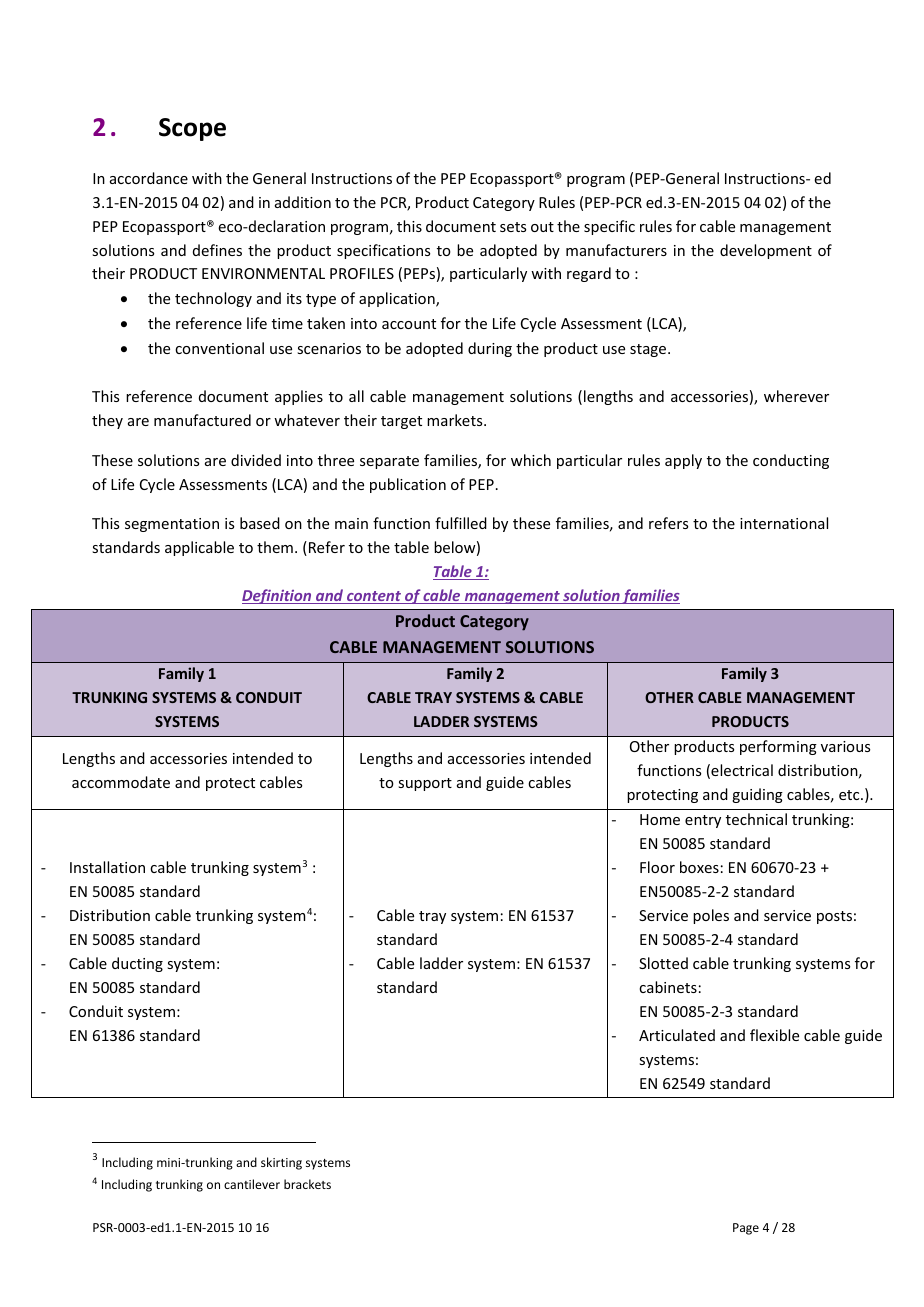  What do you see at coordinates (756, 819) in the page?
I see `technical` at bounding box center [756, 819].
